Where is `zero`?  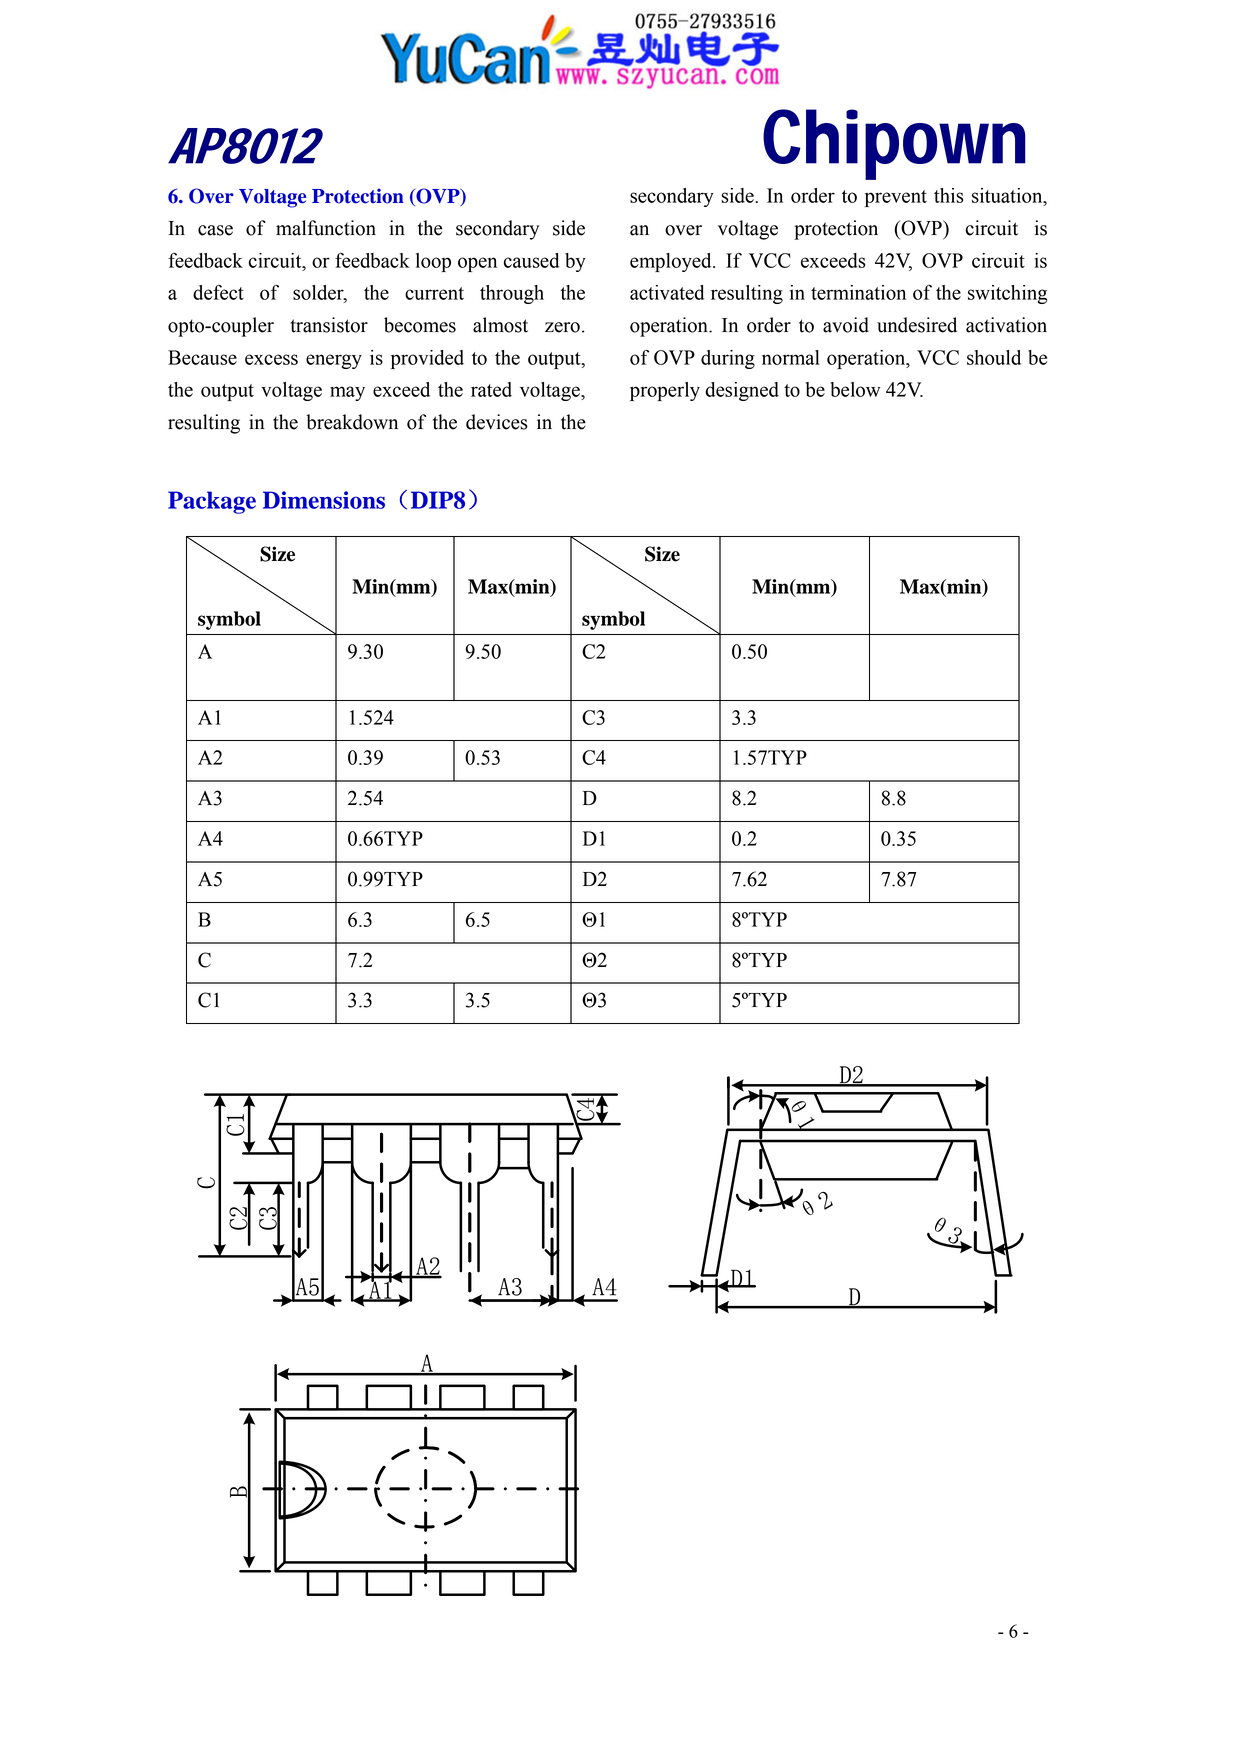 zero is located at coordinates (562, 327).
